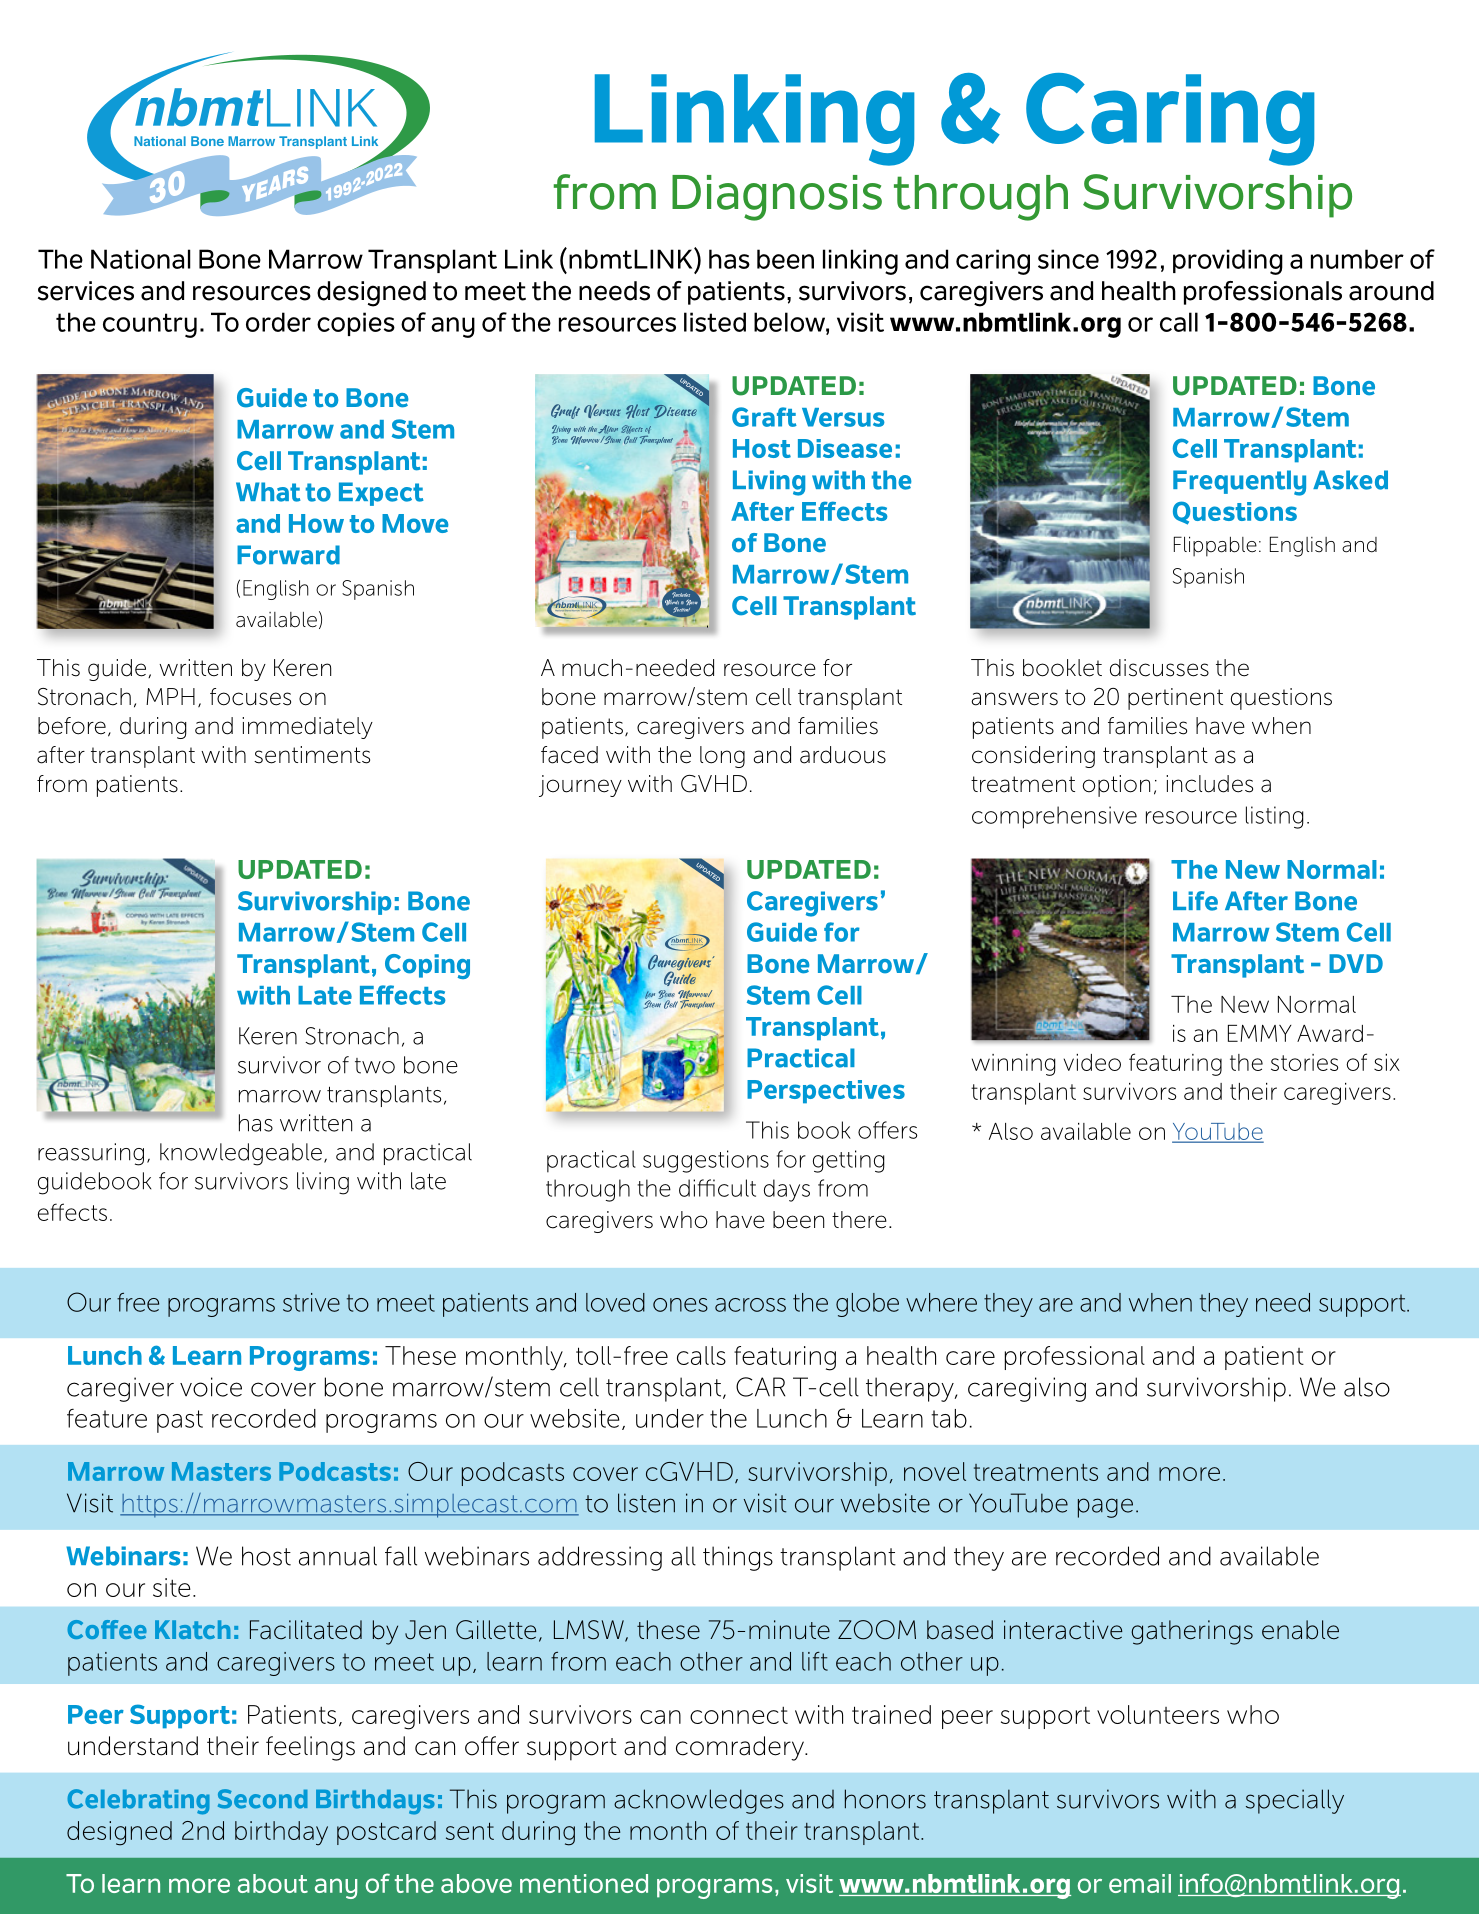  What do you see at coordinates (141, 259) in the screenshot?
I see `National` at bounding box center [141, 259].
